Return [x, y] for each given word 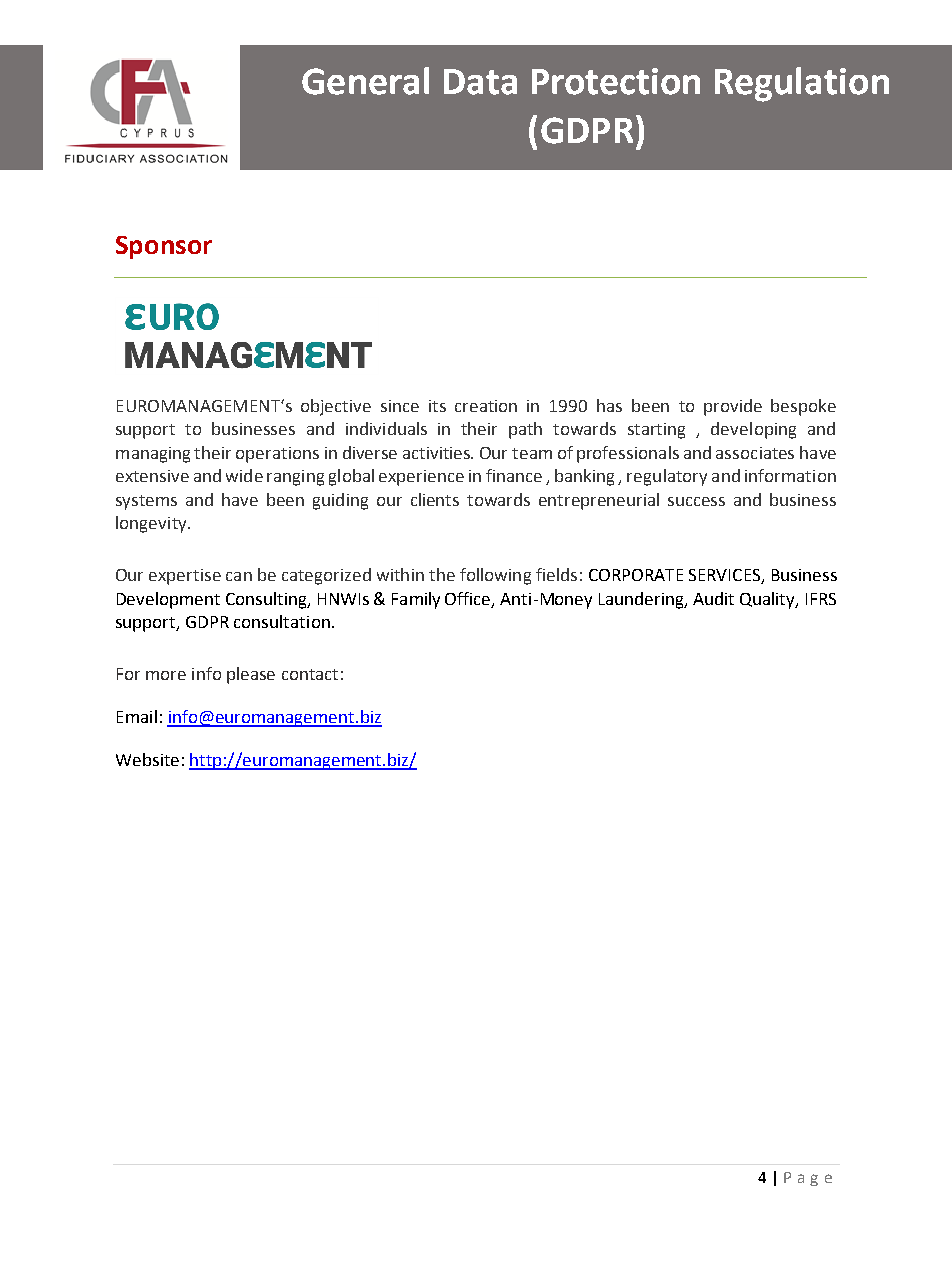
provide [733, 407]
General [365, 81]
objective [336, 407]
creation [486, 406]
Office [469, 599]
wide [244, 475]
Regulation [802, 84]
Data [480, 82]
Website [147, 759]
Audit [713, 598]
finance [514, 475]
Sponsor [164, 247]
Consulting [267, 600]
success [696, 501]
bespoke [803, 407]
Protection [616, 81]
